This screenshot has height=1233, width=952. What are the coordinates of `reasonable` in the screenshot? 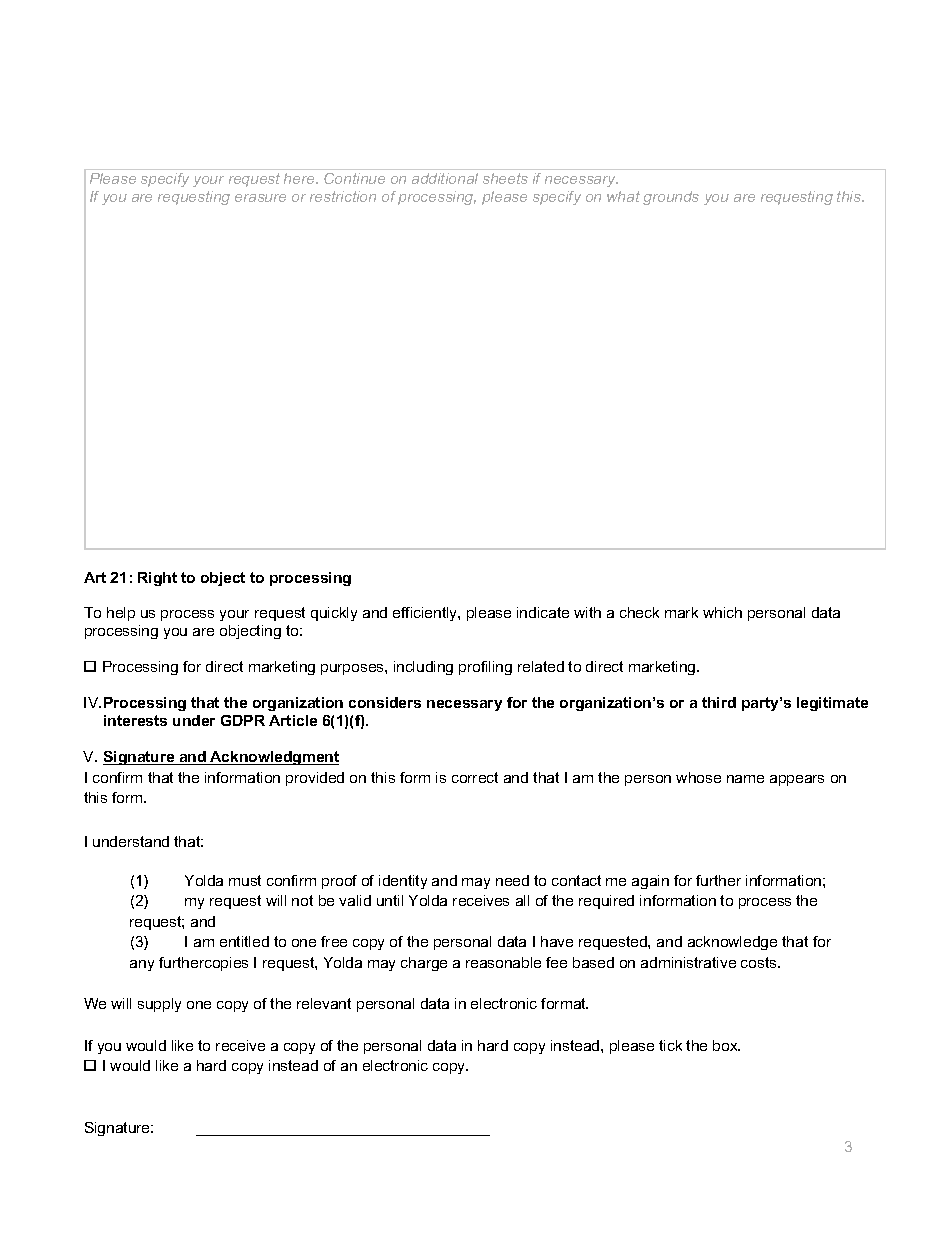 It's located at (503, 962).
